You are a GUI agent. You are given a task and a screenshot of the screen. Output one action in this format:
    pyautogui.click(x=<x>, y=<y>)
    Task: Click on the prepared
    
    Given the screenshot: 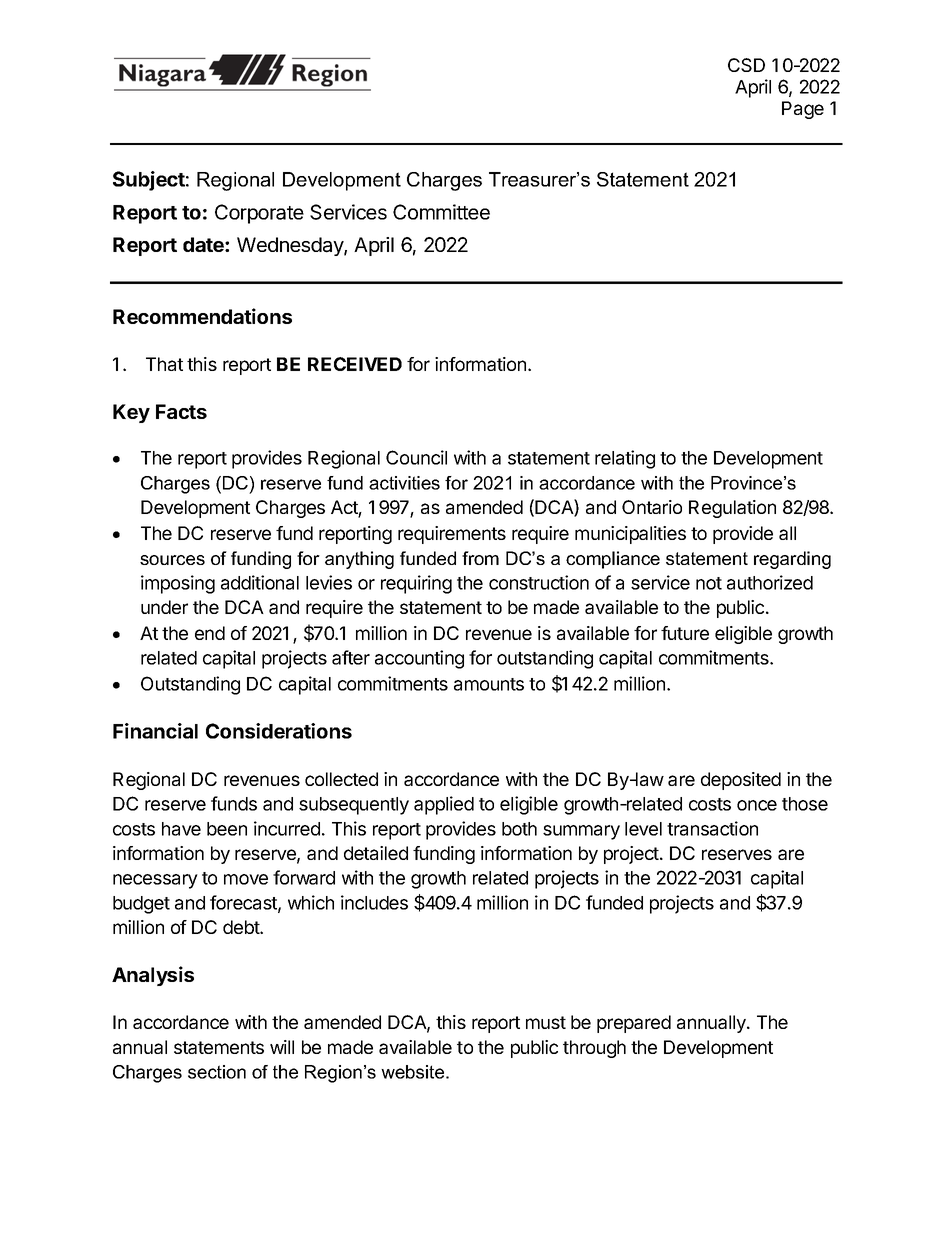 What is the action you would take?
    pyautogui.click(x=634, y=1024)
